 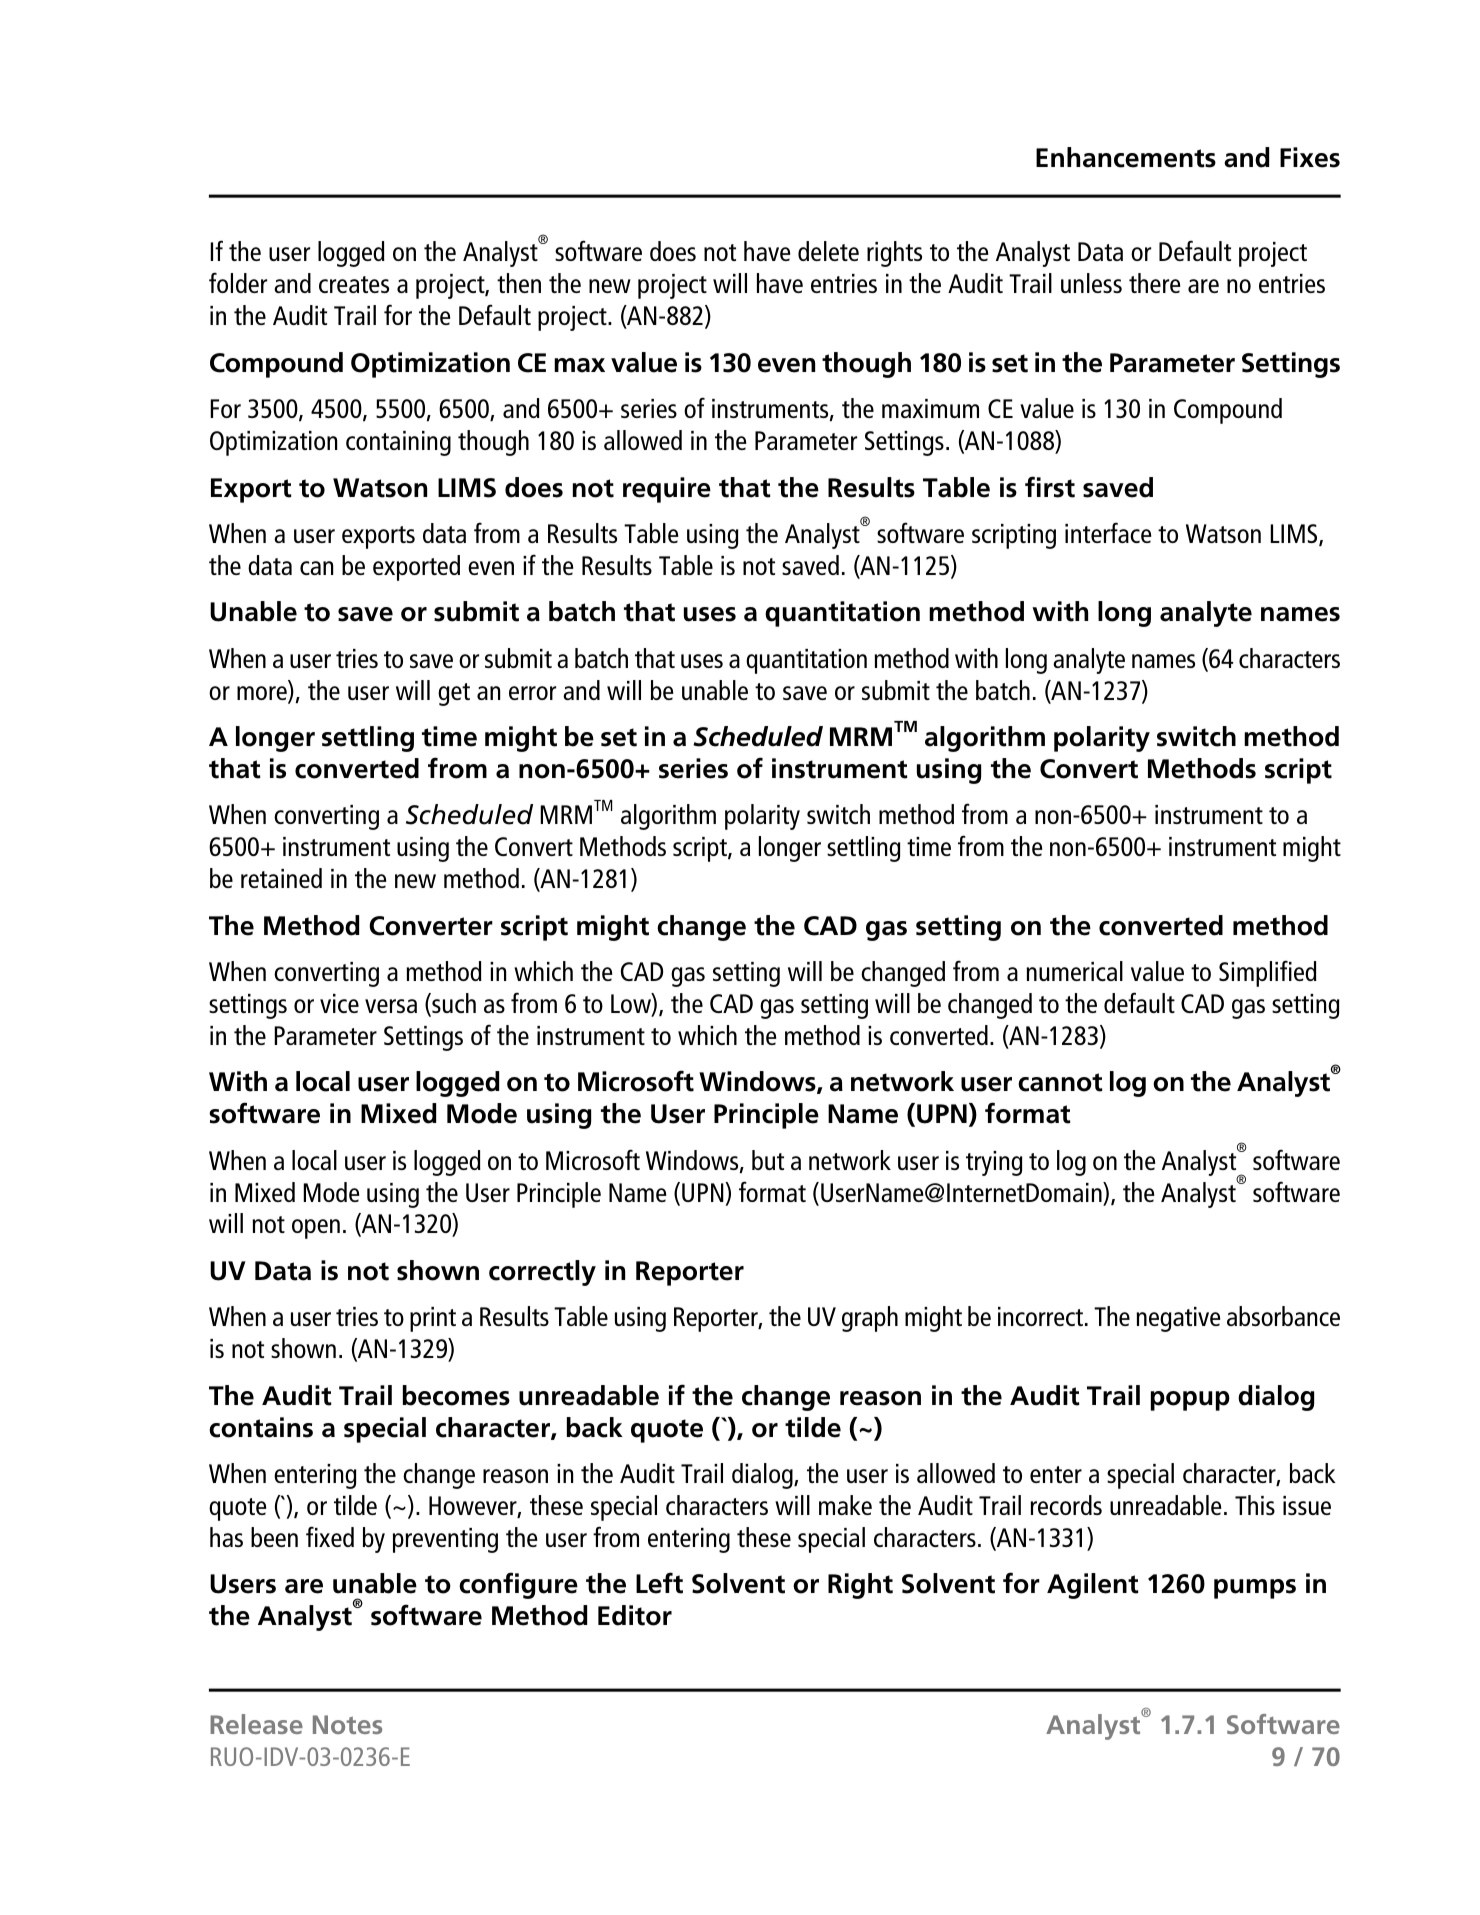 What do you see at coordinates (347, 1724) in the page?
I see `Notes` at bounding box center [347, 1724].
